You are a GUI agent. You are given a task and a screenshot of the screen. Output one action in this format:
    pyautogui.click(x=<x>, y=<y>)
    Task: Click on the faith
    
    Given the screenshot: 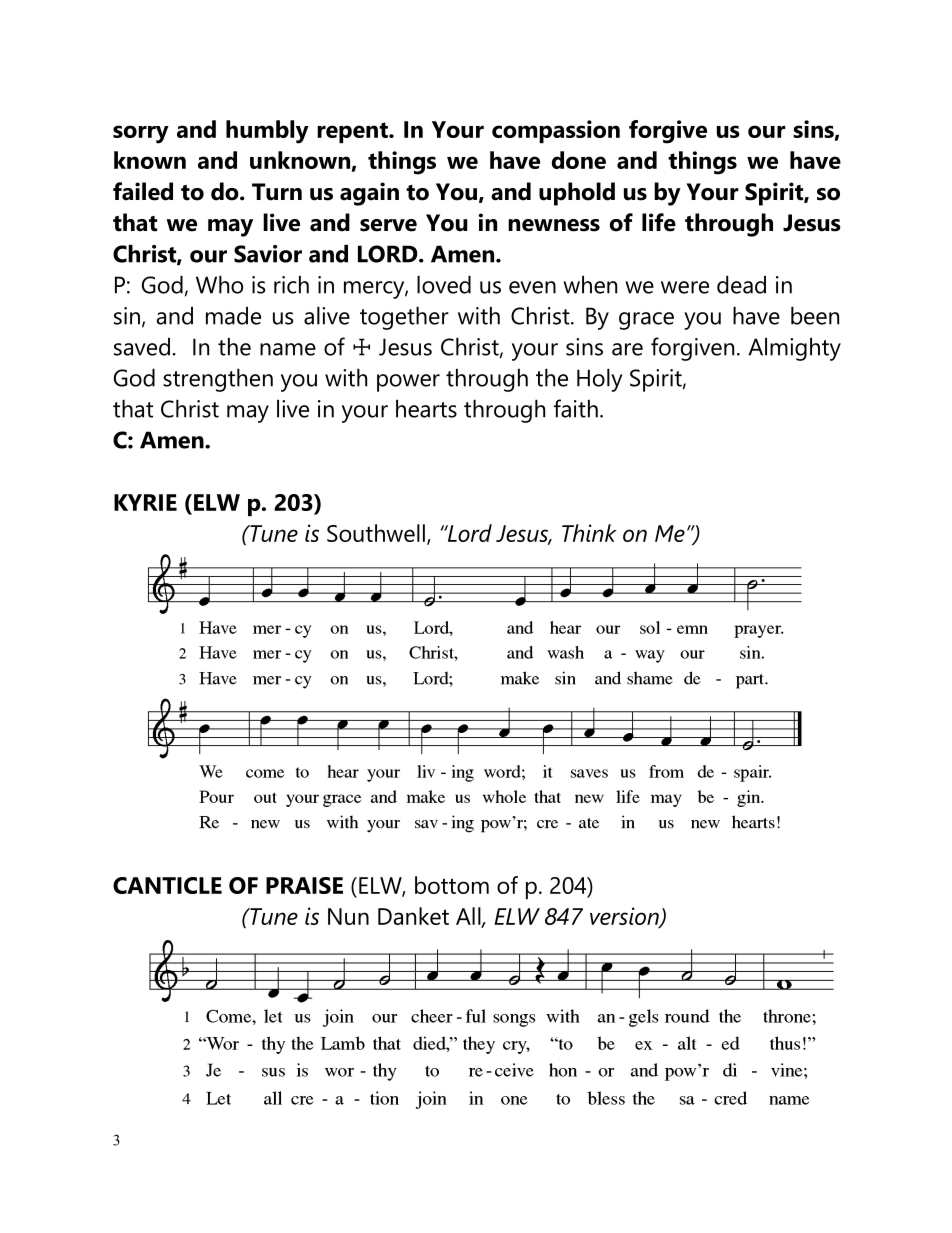 What is the action you would take?
    pyautogui.click(x=576, y=408)
